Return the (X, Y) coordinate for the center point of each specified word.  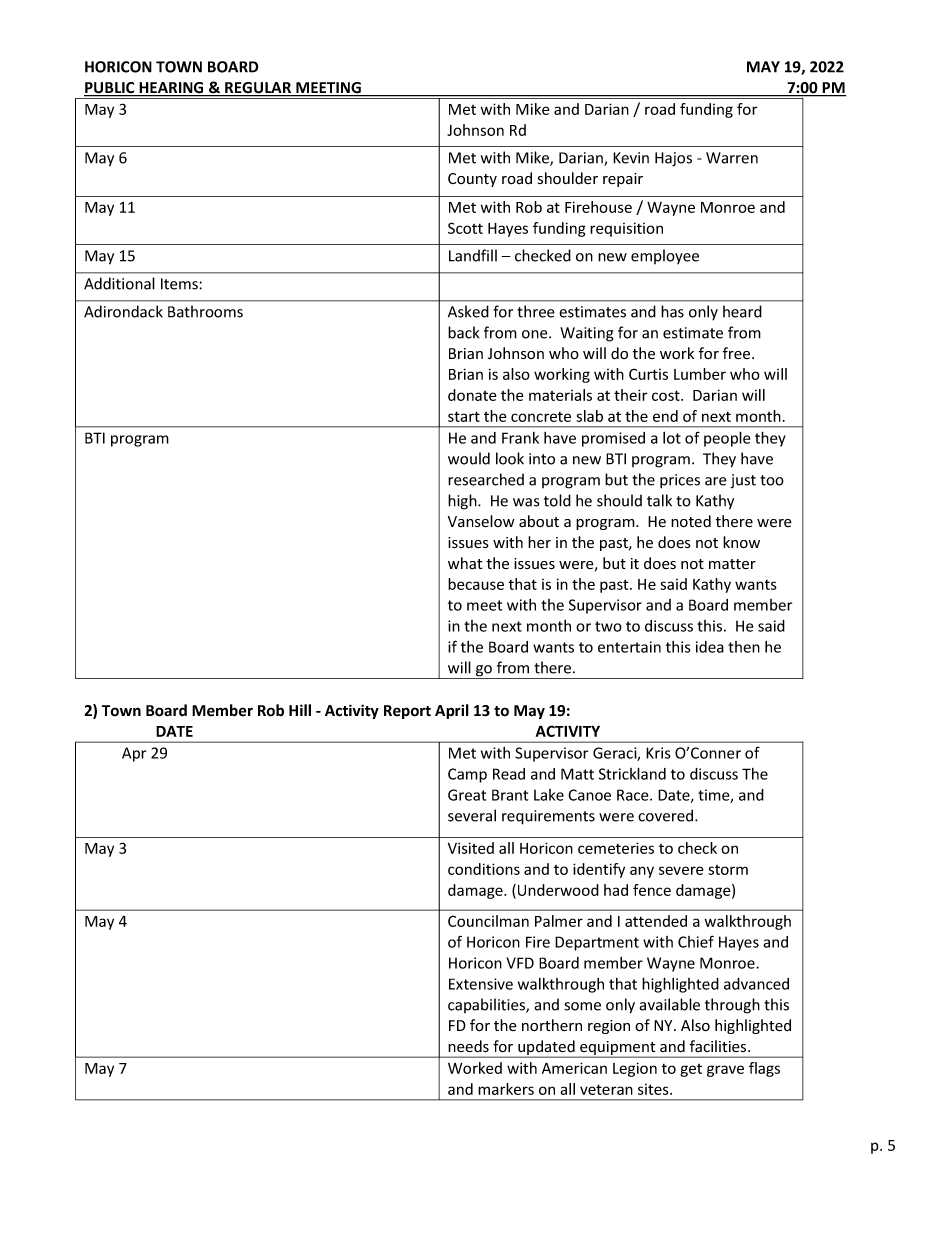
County (472, 180)
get (691, 1070)
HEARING (171, 89)
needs (468, 1046)
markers (506, 1089)
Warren (732, 158)
